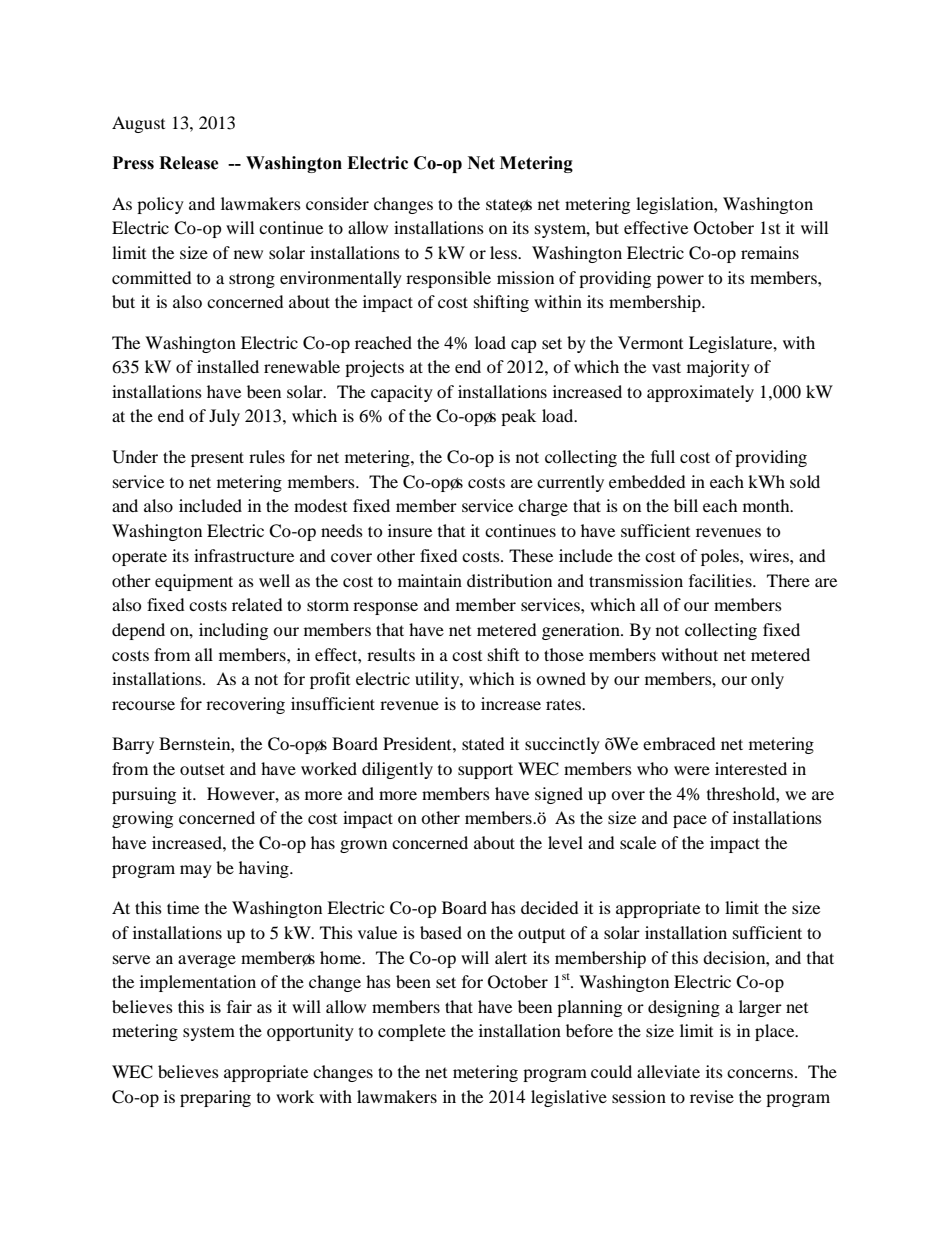  What do you see at coordinates (196, 871) in the screenshot?
I see `may` at bounding box center [196, 871].
